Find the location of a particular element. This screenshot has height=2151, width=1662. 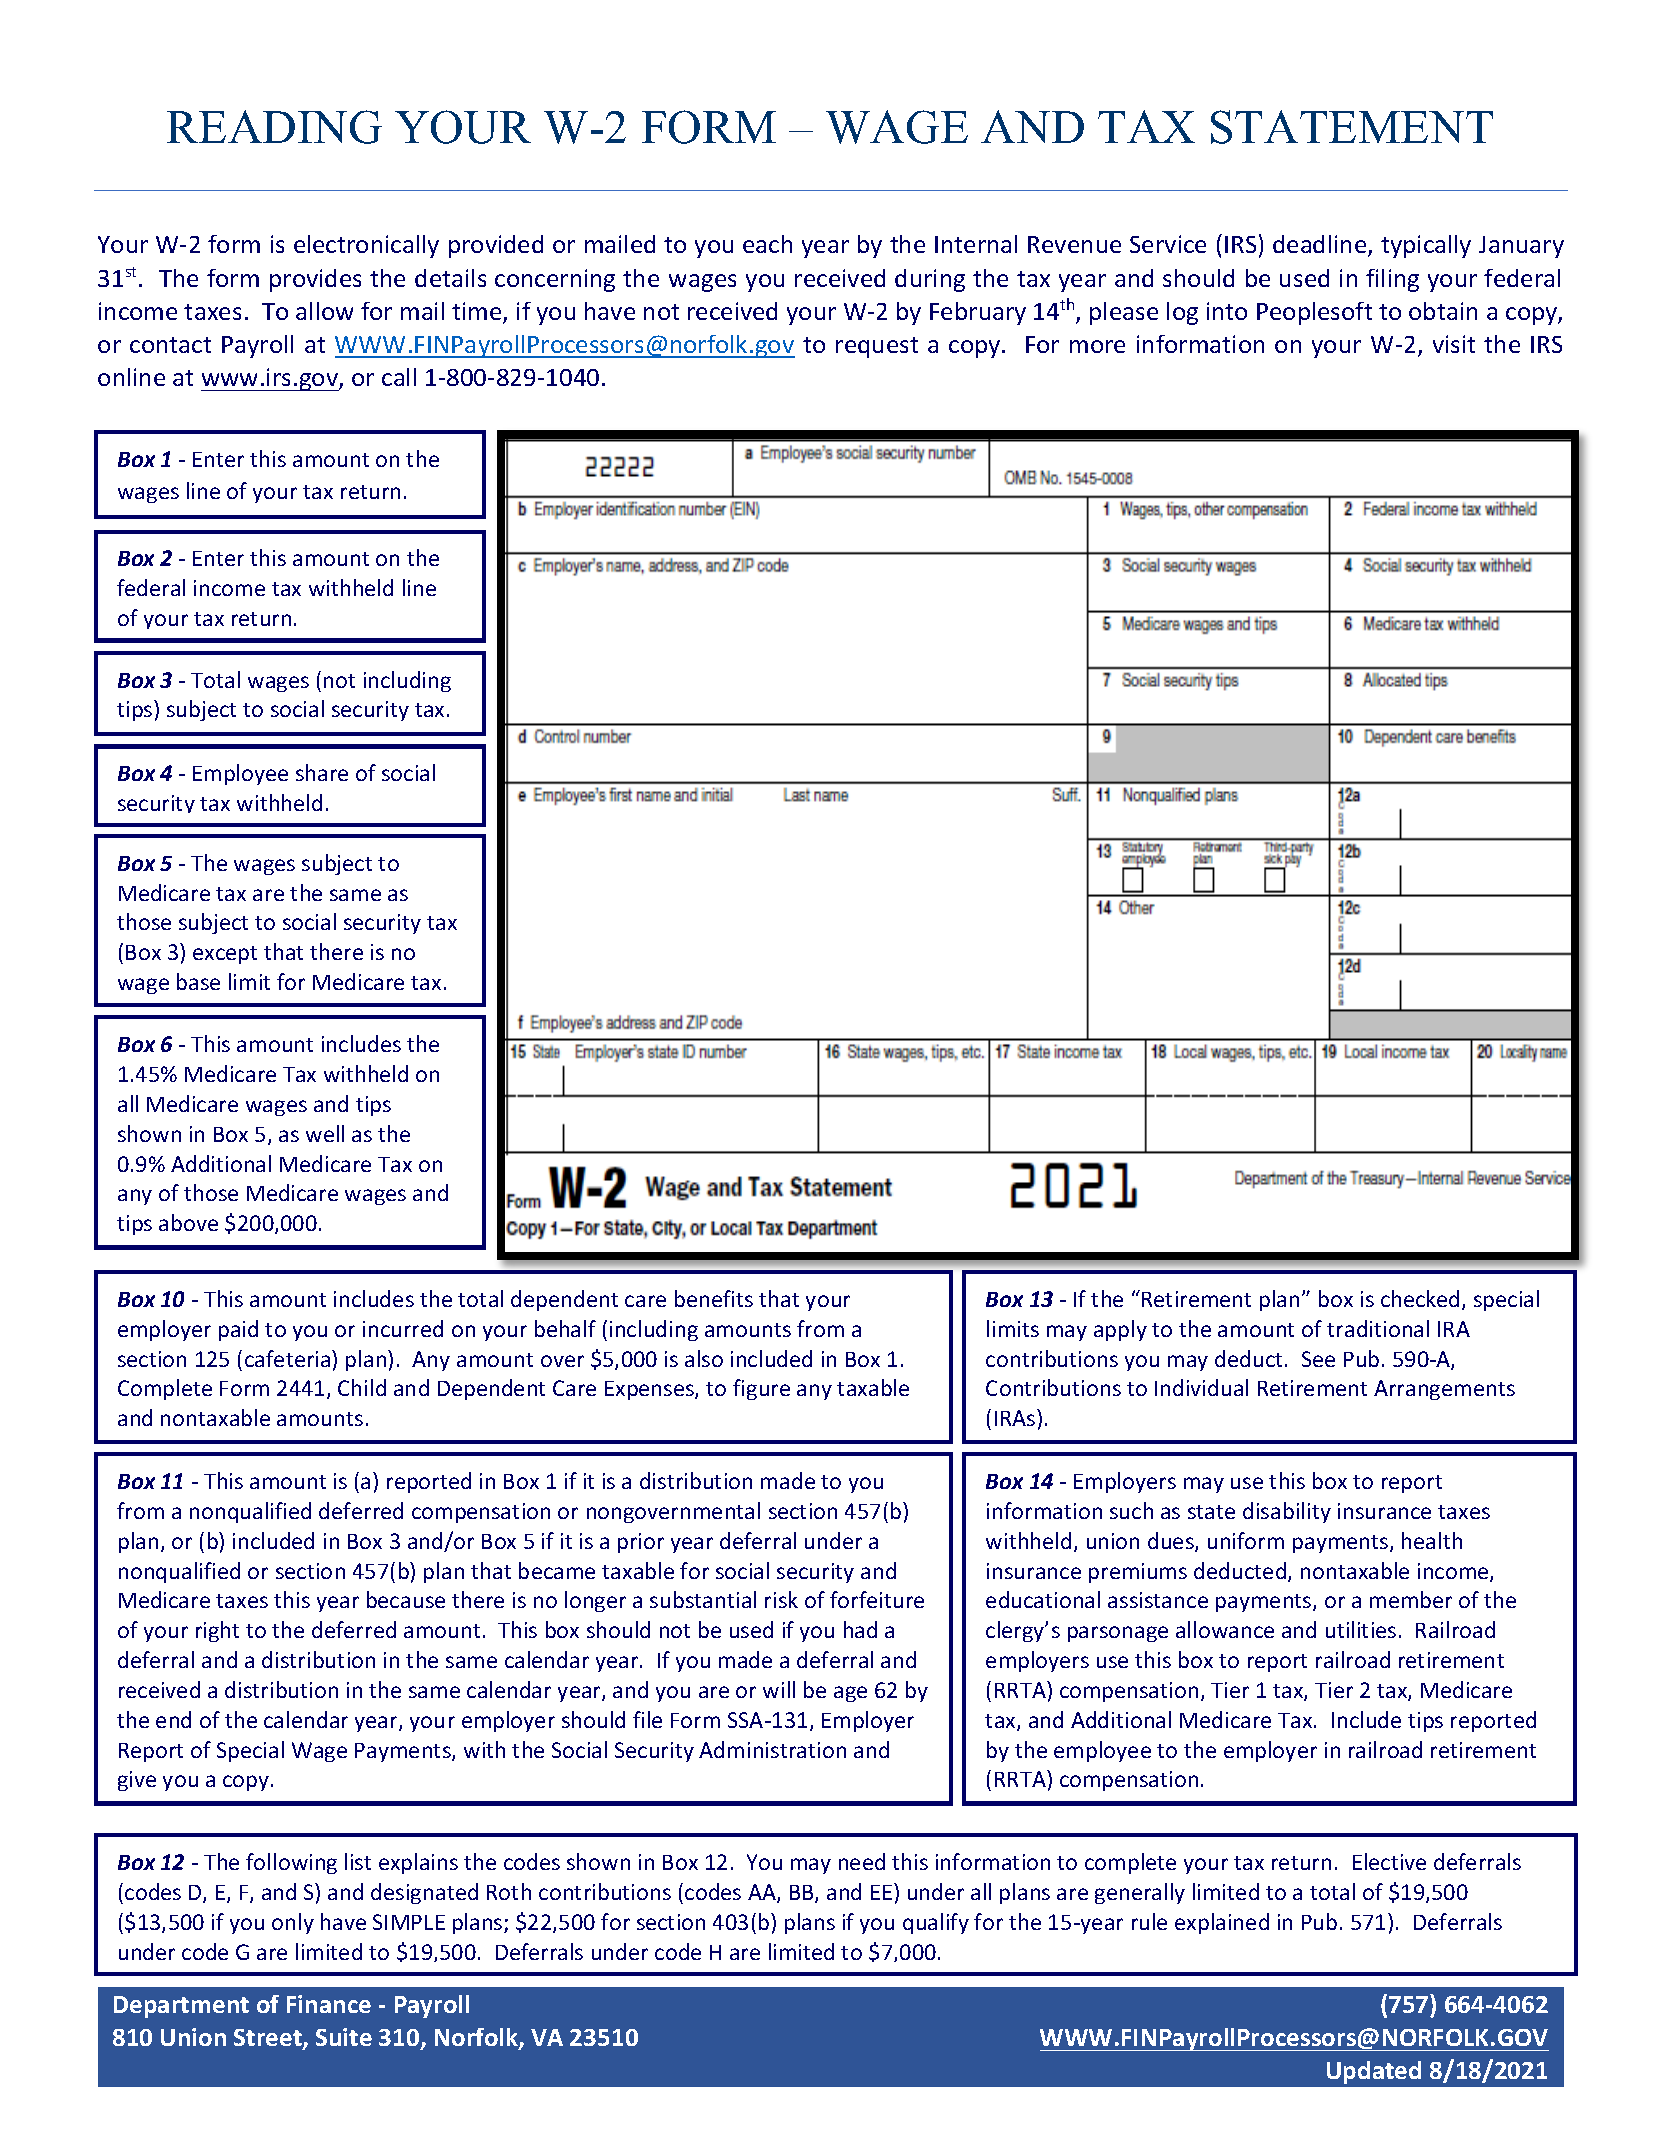

See is located at coordinates (1318, 1359).
